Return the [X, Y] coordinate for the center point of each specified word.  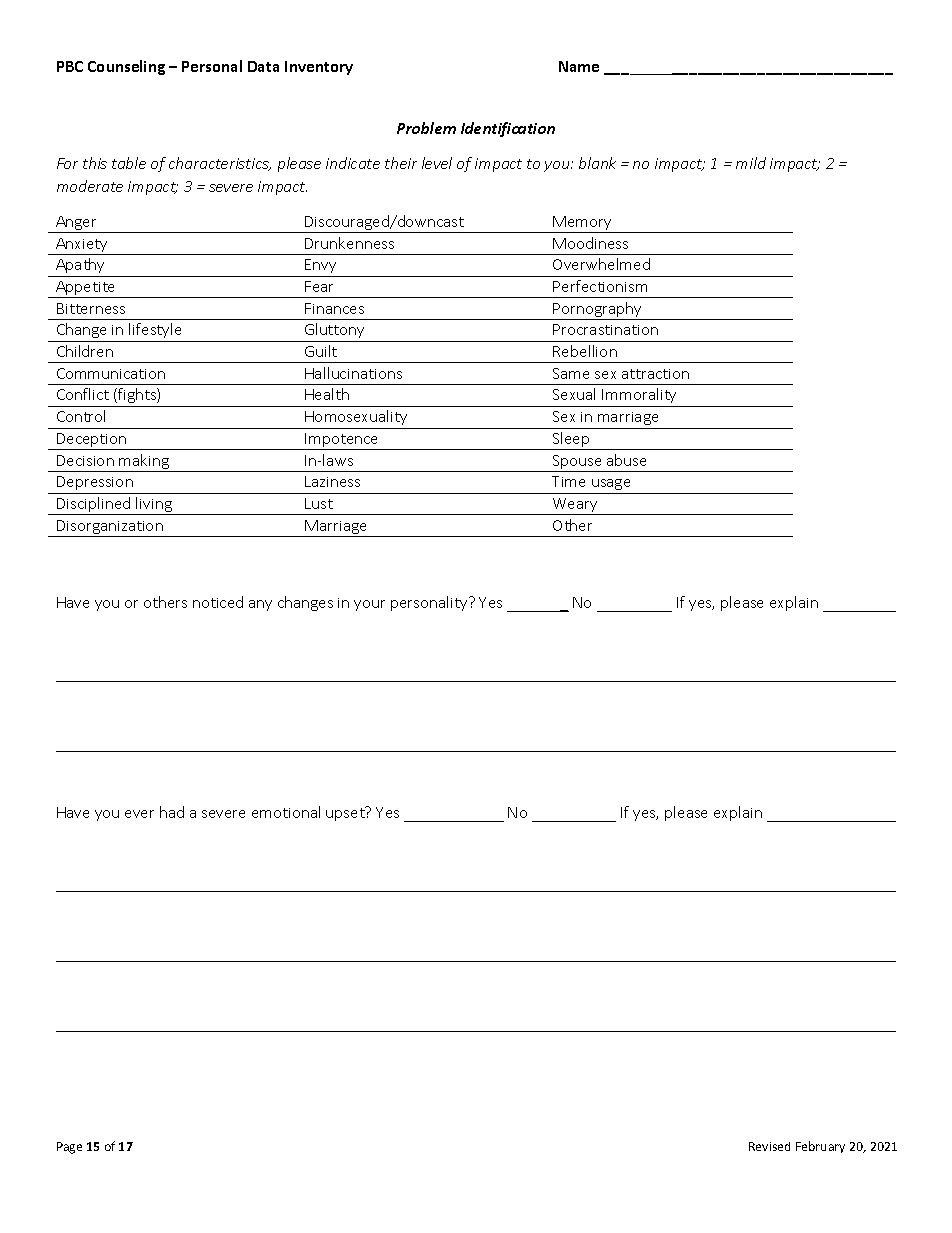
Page [69, 1148]
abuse [626, 460]
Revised [769, 1146]
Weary [576, 506]
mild [751, 163]
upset [346, 813]
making [144, 463]
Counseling [126, 67]
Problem [426, 128]
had [172, 812]
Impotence [342, 441]
